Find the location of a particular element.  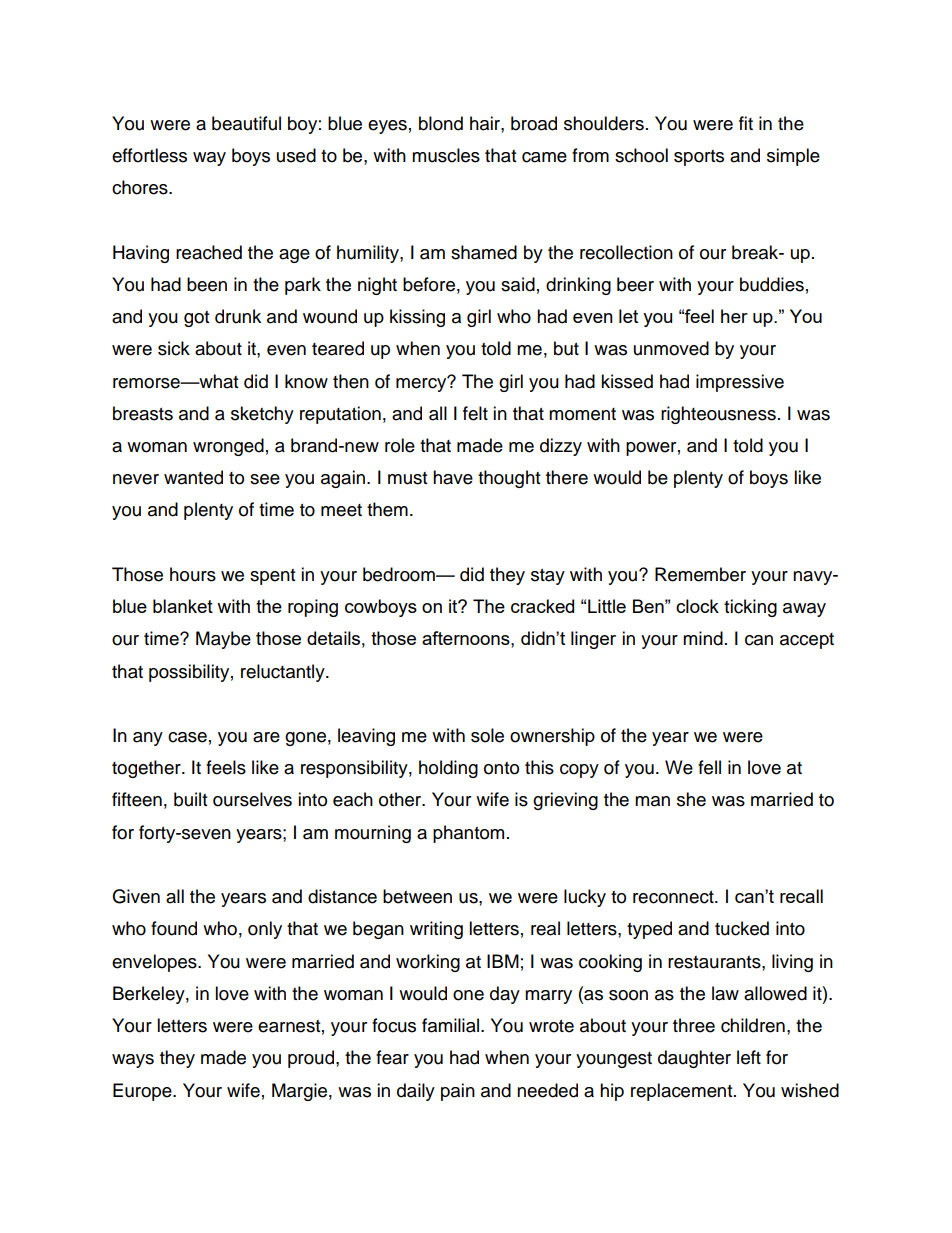

left is located at coordinates (749, 1057).
